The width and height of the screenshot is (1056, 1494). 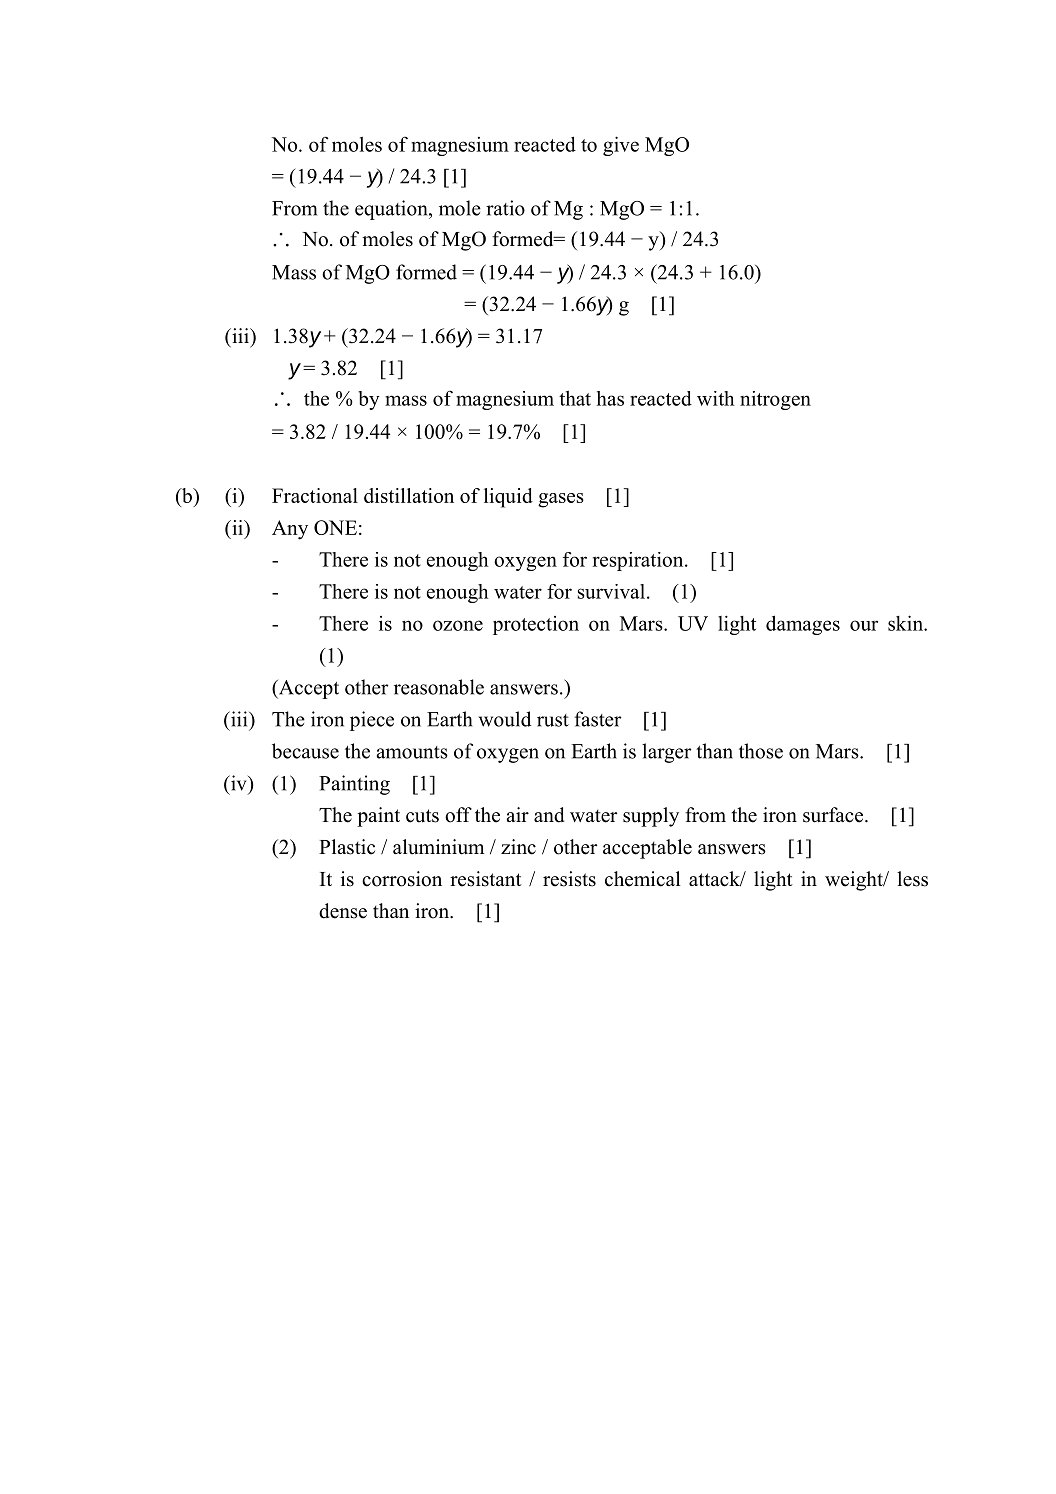 I want to click on our, so click(x=864, y=625).
